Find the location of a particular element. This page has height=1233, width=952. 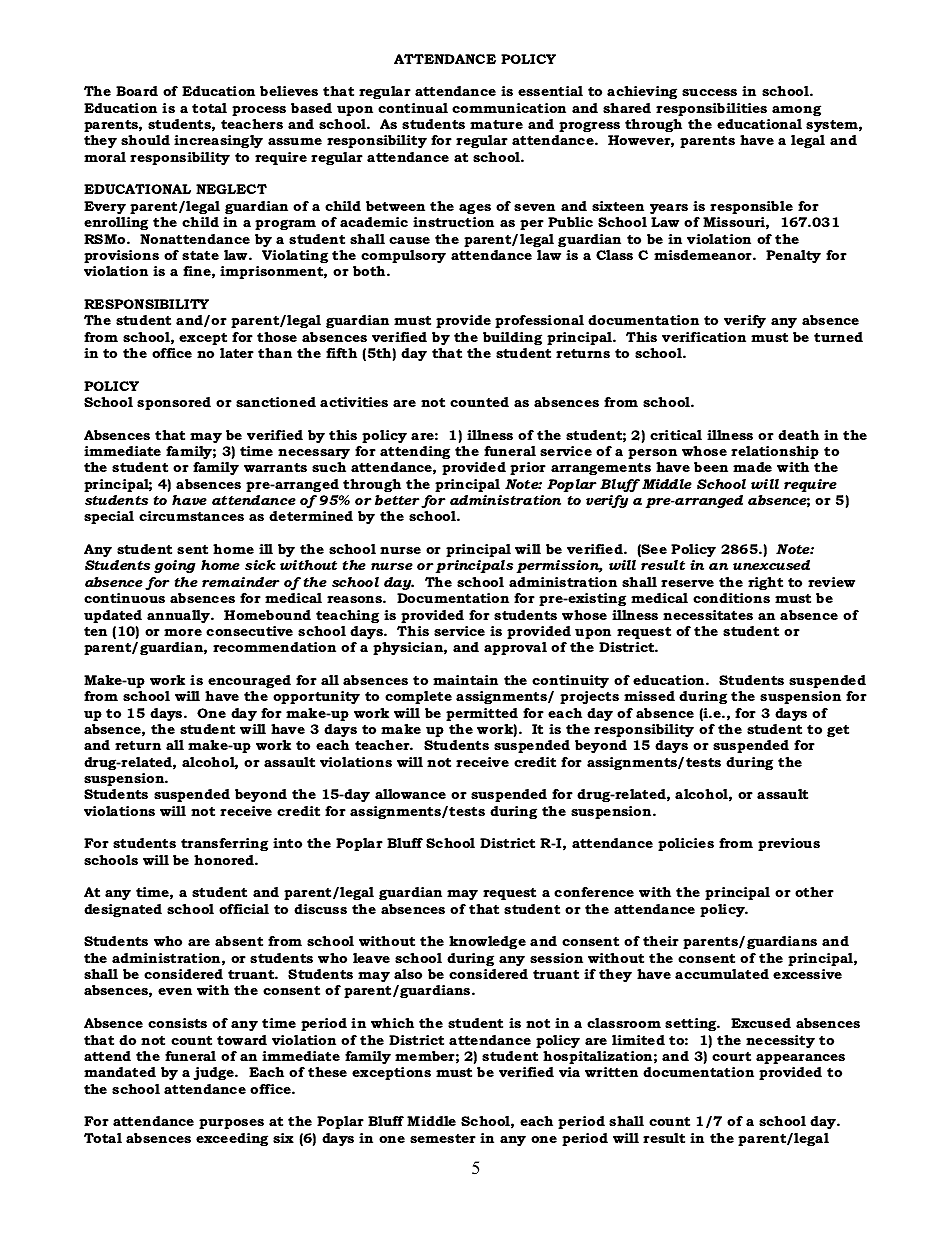

conditions is located at coordinates (731, 598).
